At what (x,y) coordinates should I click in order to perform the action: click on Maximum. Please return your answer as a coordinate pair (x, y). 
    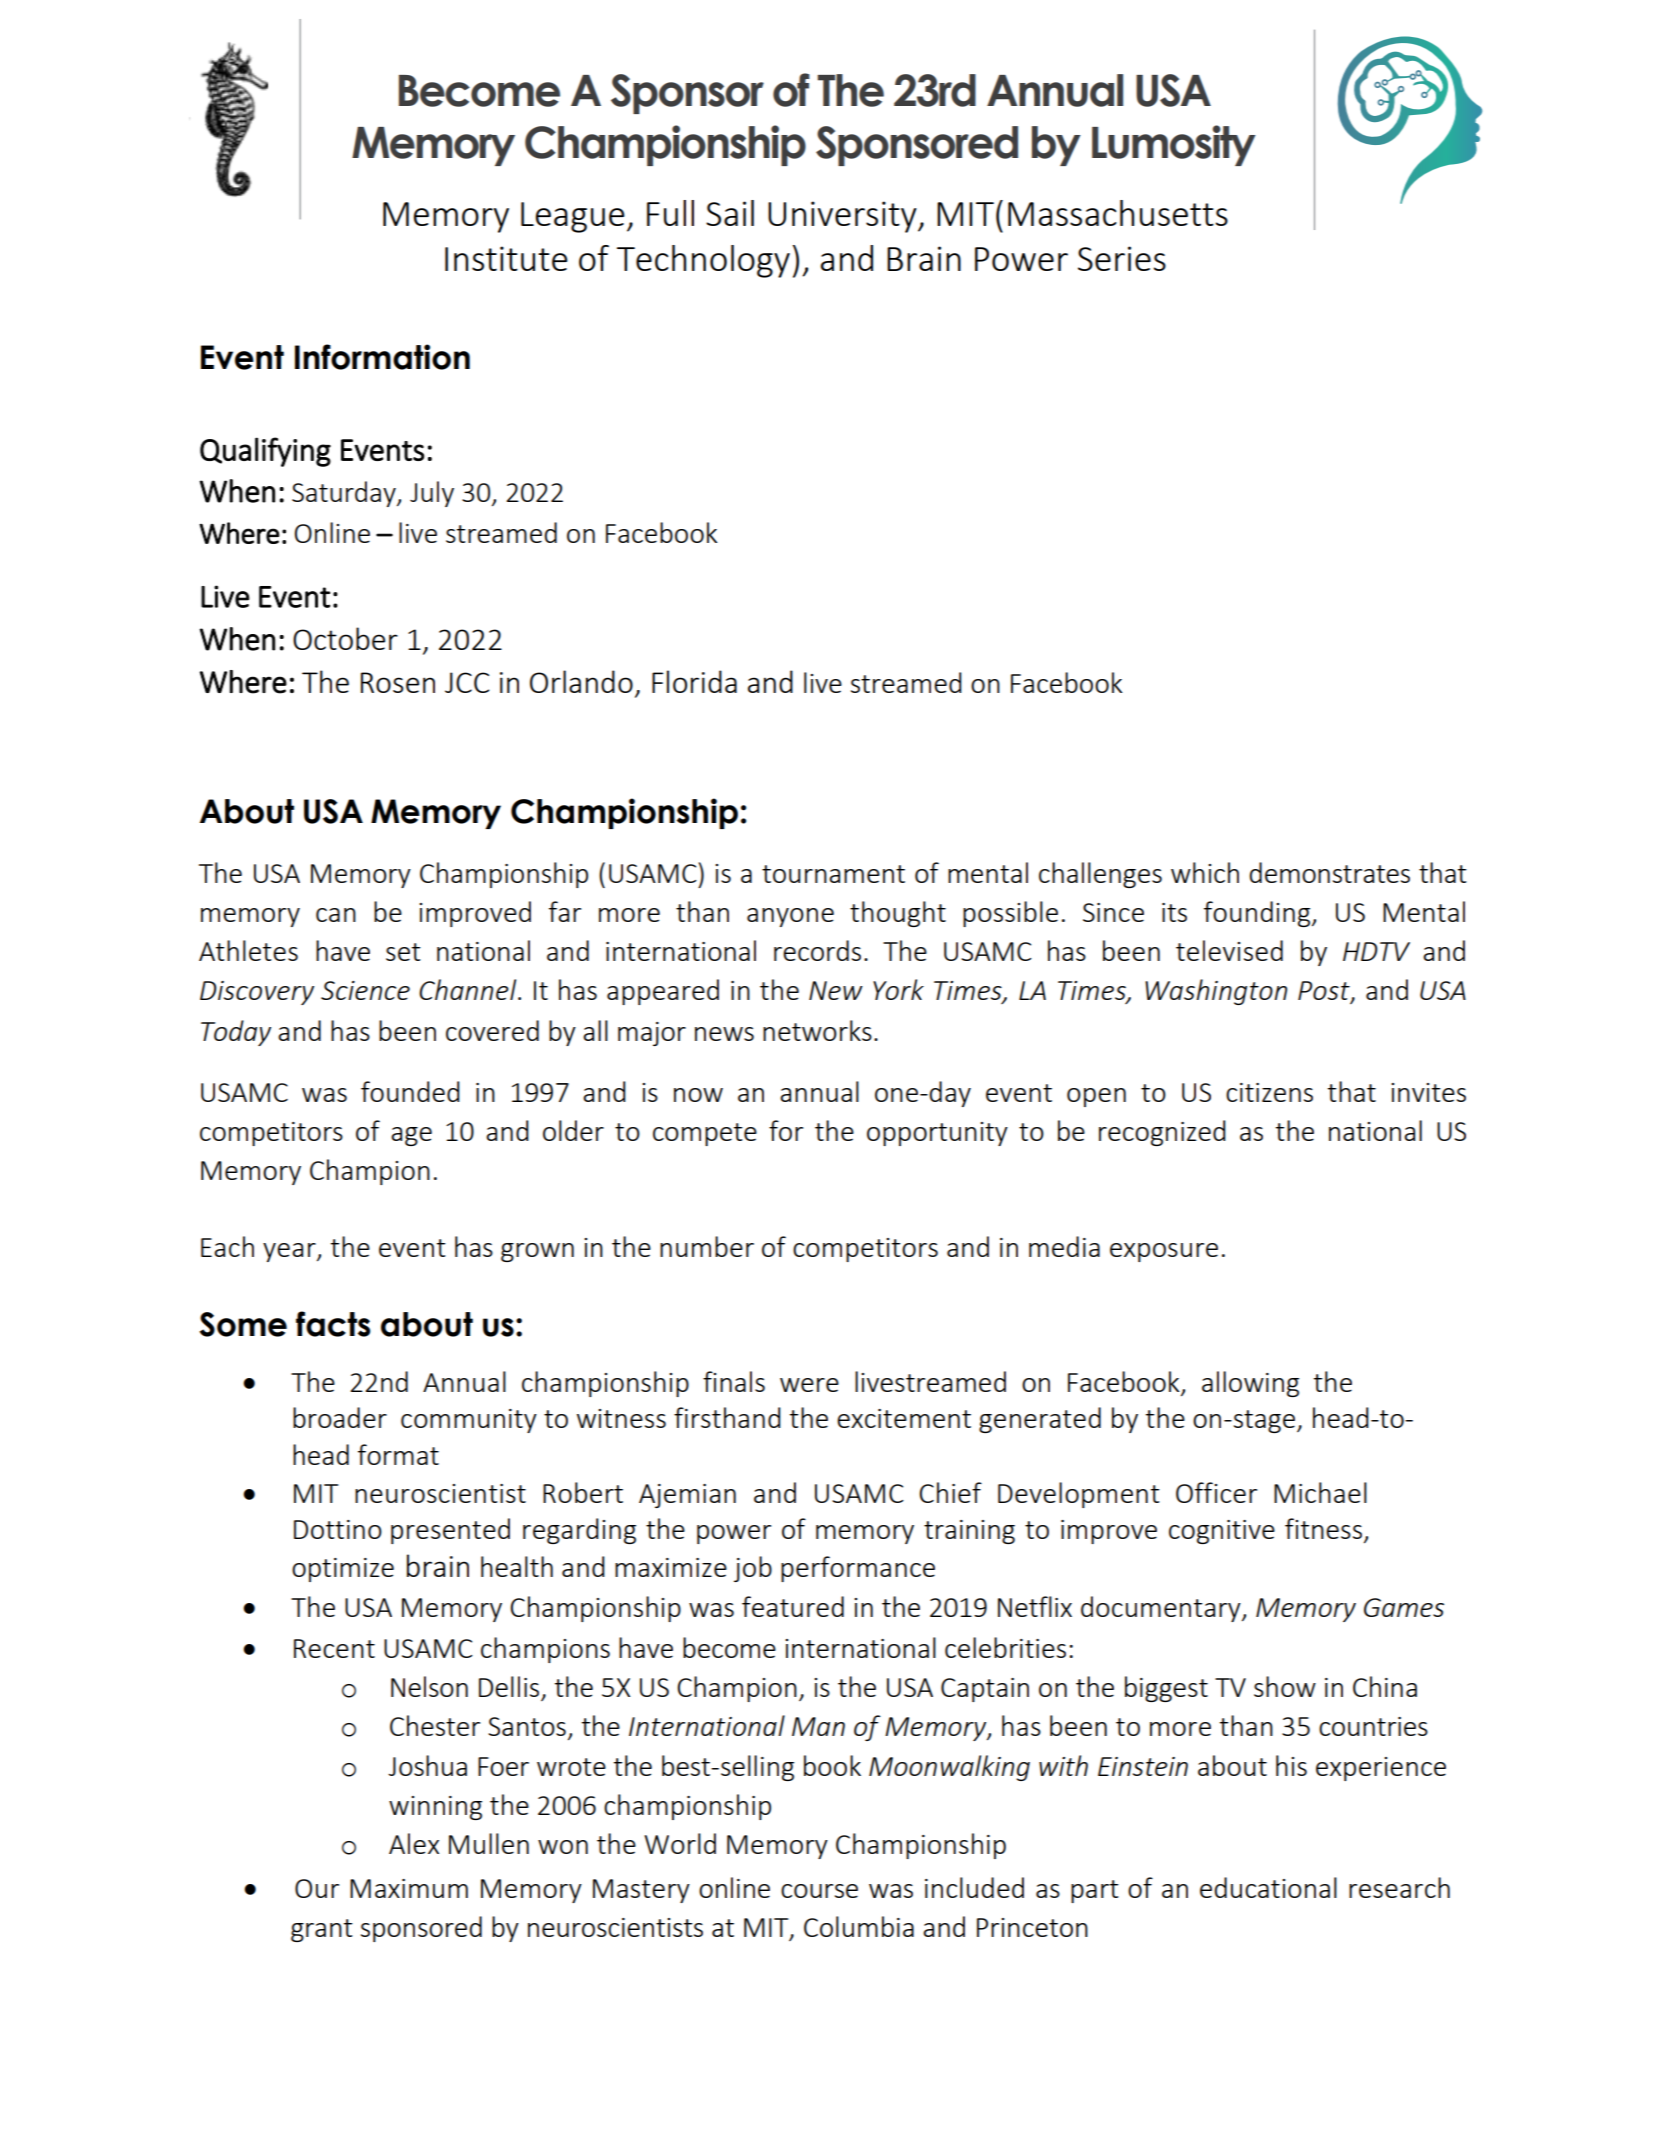
    Looking at the image, I should click on (409, 1888).
